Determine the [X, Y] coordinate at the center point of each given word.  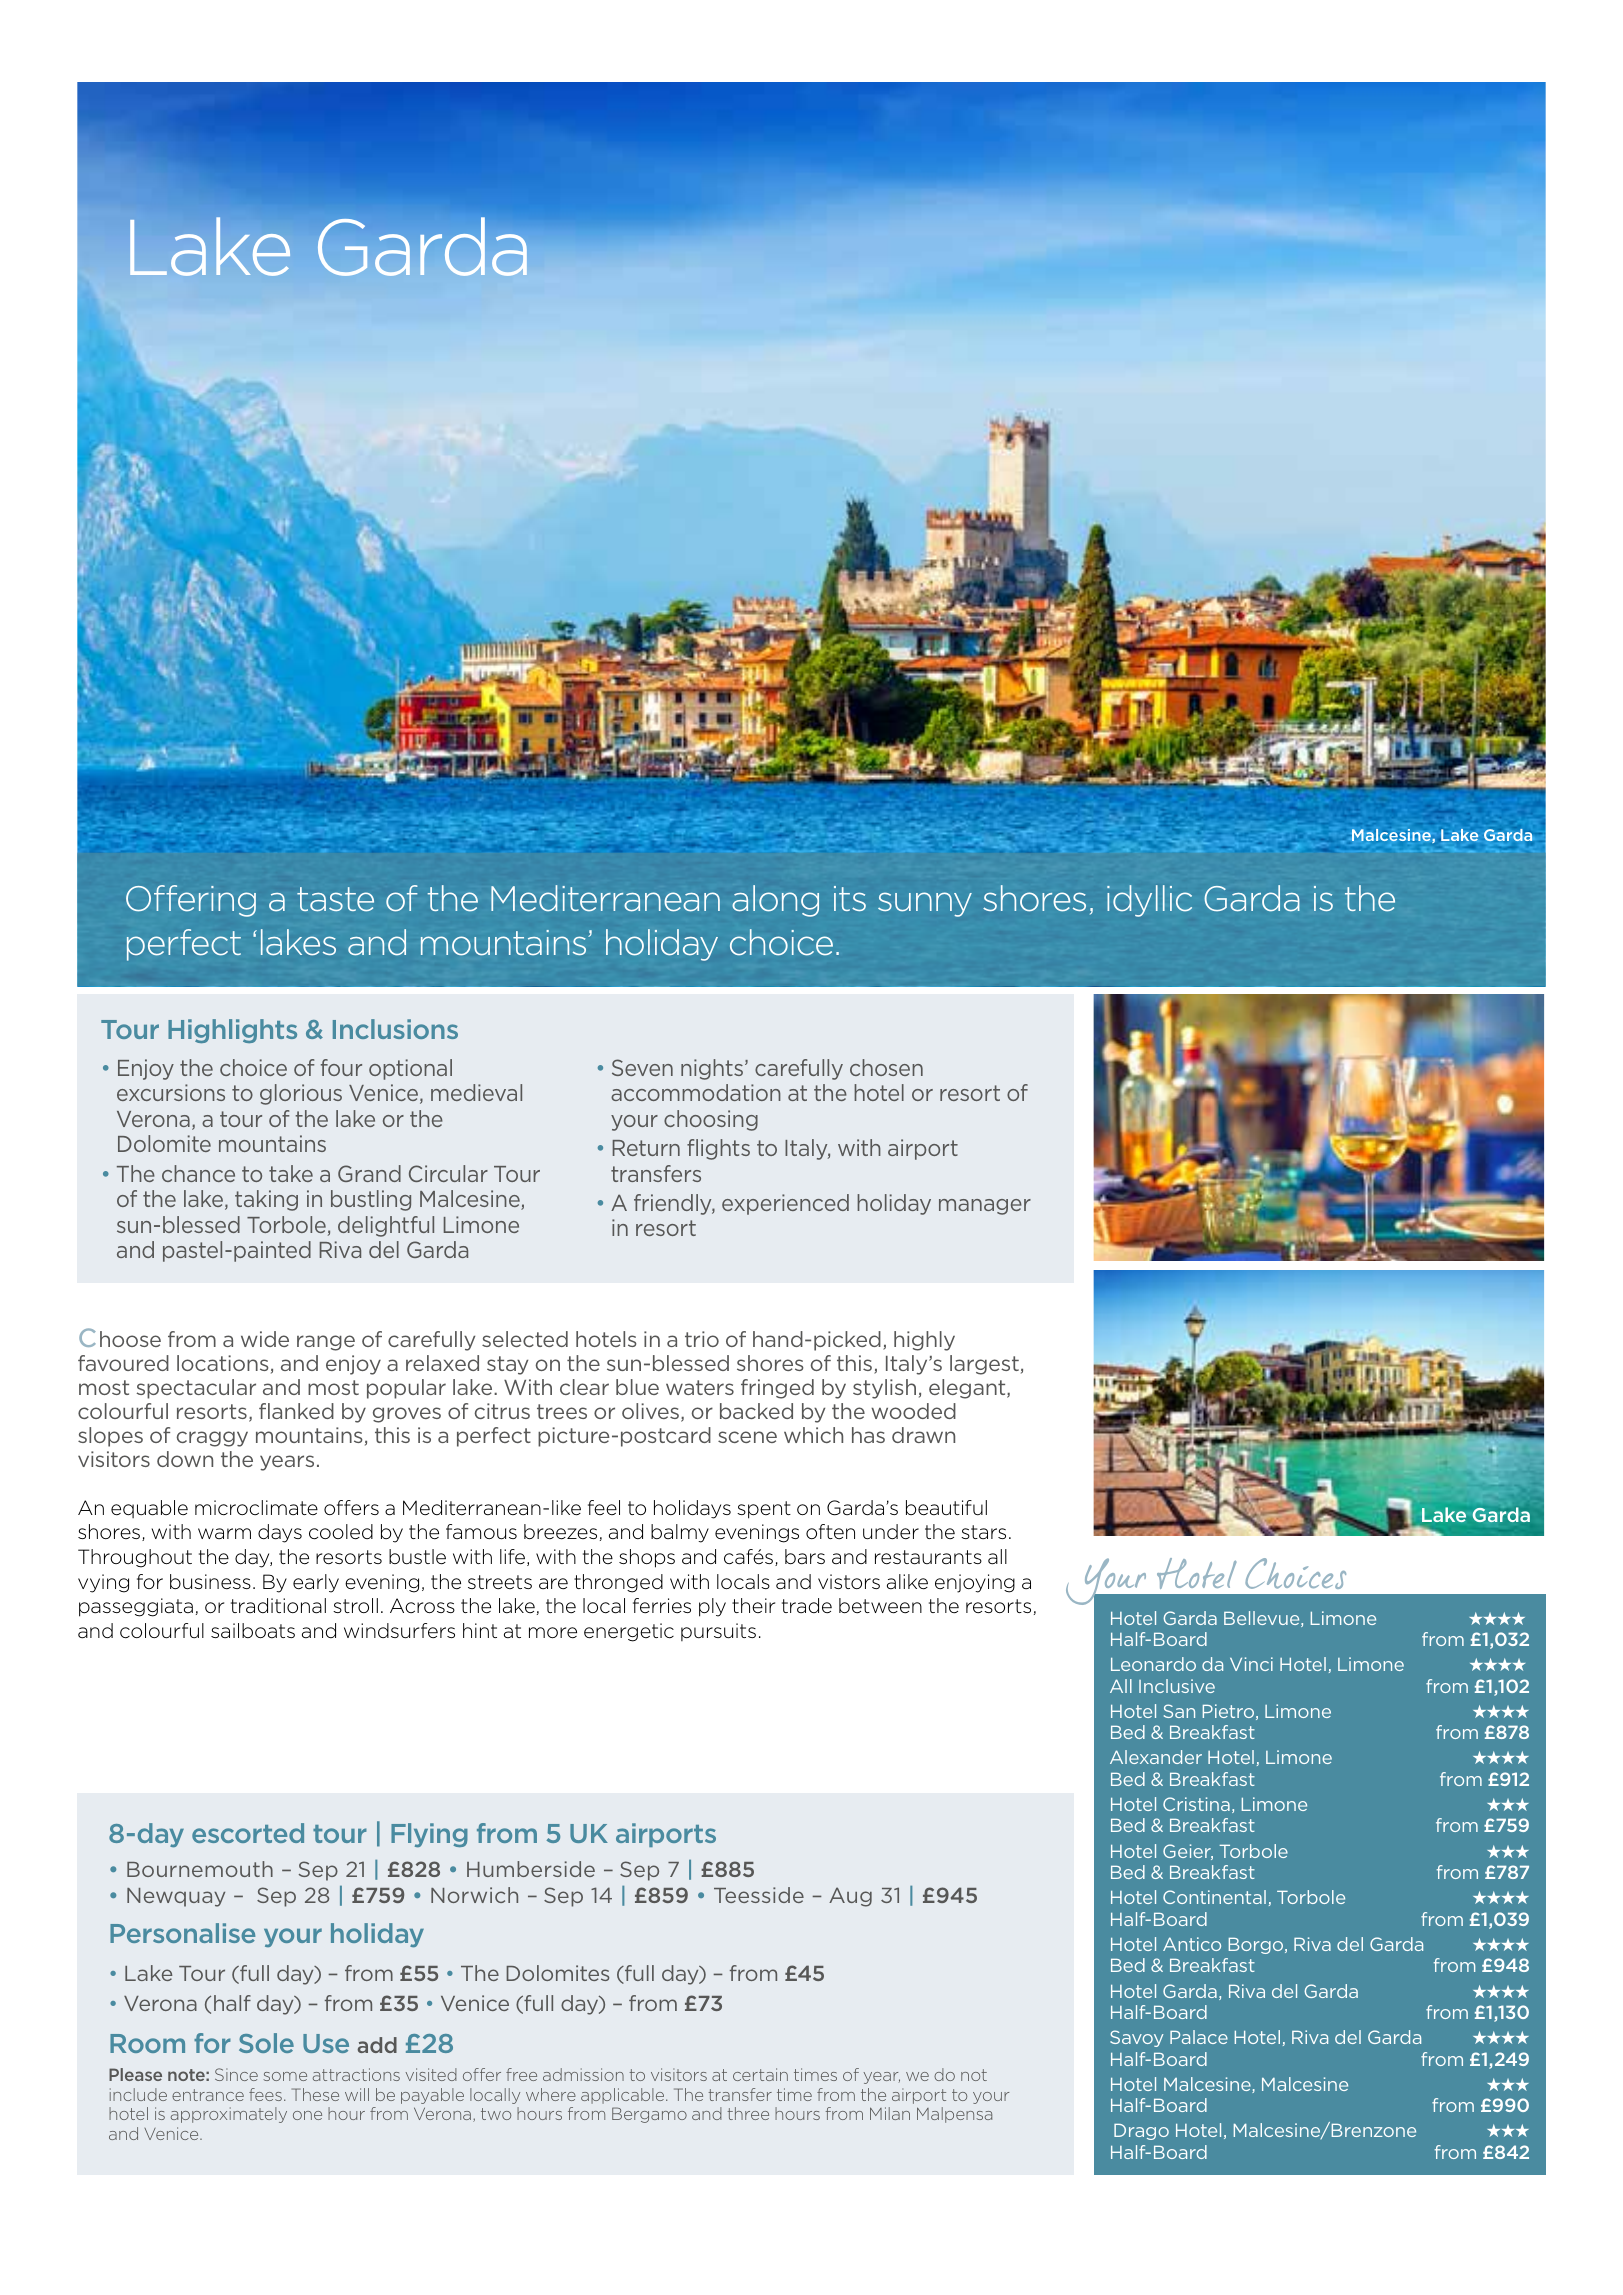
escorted [248, 1833]
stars [983, 1532]
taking [266, 1200]
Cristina [1196, 1804]
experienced [785, 1204]
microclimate [256, 1508]
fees [265, 2094]
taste [335, 899]
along [775, 901]
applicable [624, 2096]
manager [985, 1207]
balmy [680, 1533]
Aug [850, 1897]
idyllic [1149, 901]
